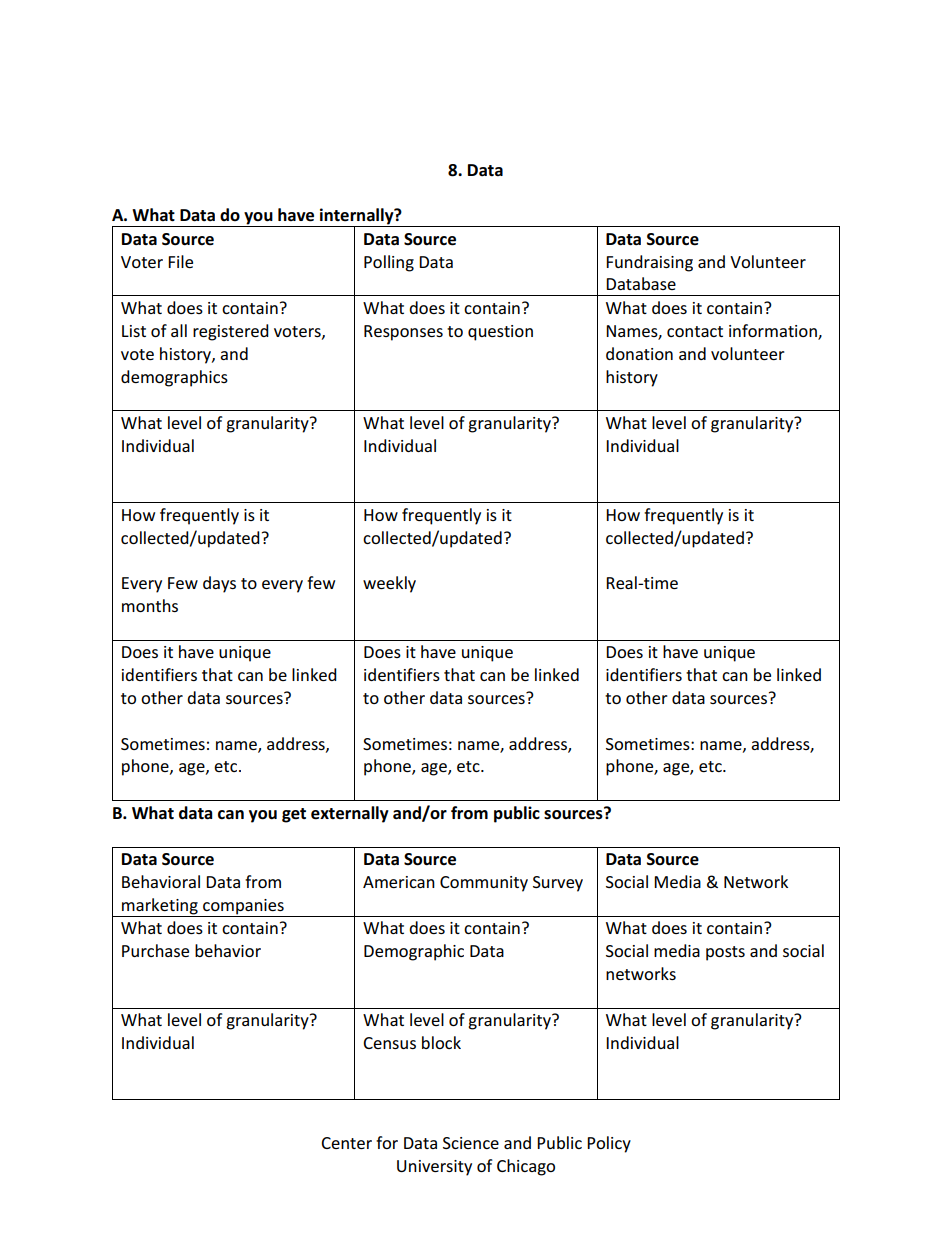 This page has width=952, height=1233. What do you see at coordinates (558, 884) in the page?
I see `Survey` at bounding box center [558, 884].
